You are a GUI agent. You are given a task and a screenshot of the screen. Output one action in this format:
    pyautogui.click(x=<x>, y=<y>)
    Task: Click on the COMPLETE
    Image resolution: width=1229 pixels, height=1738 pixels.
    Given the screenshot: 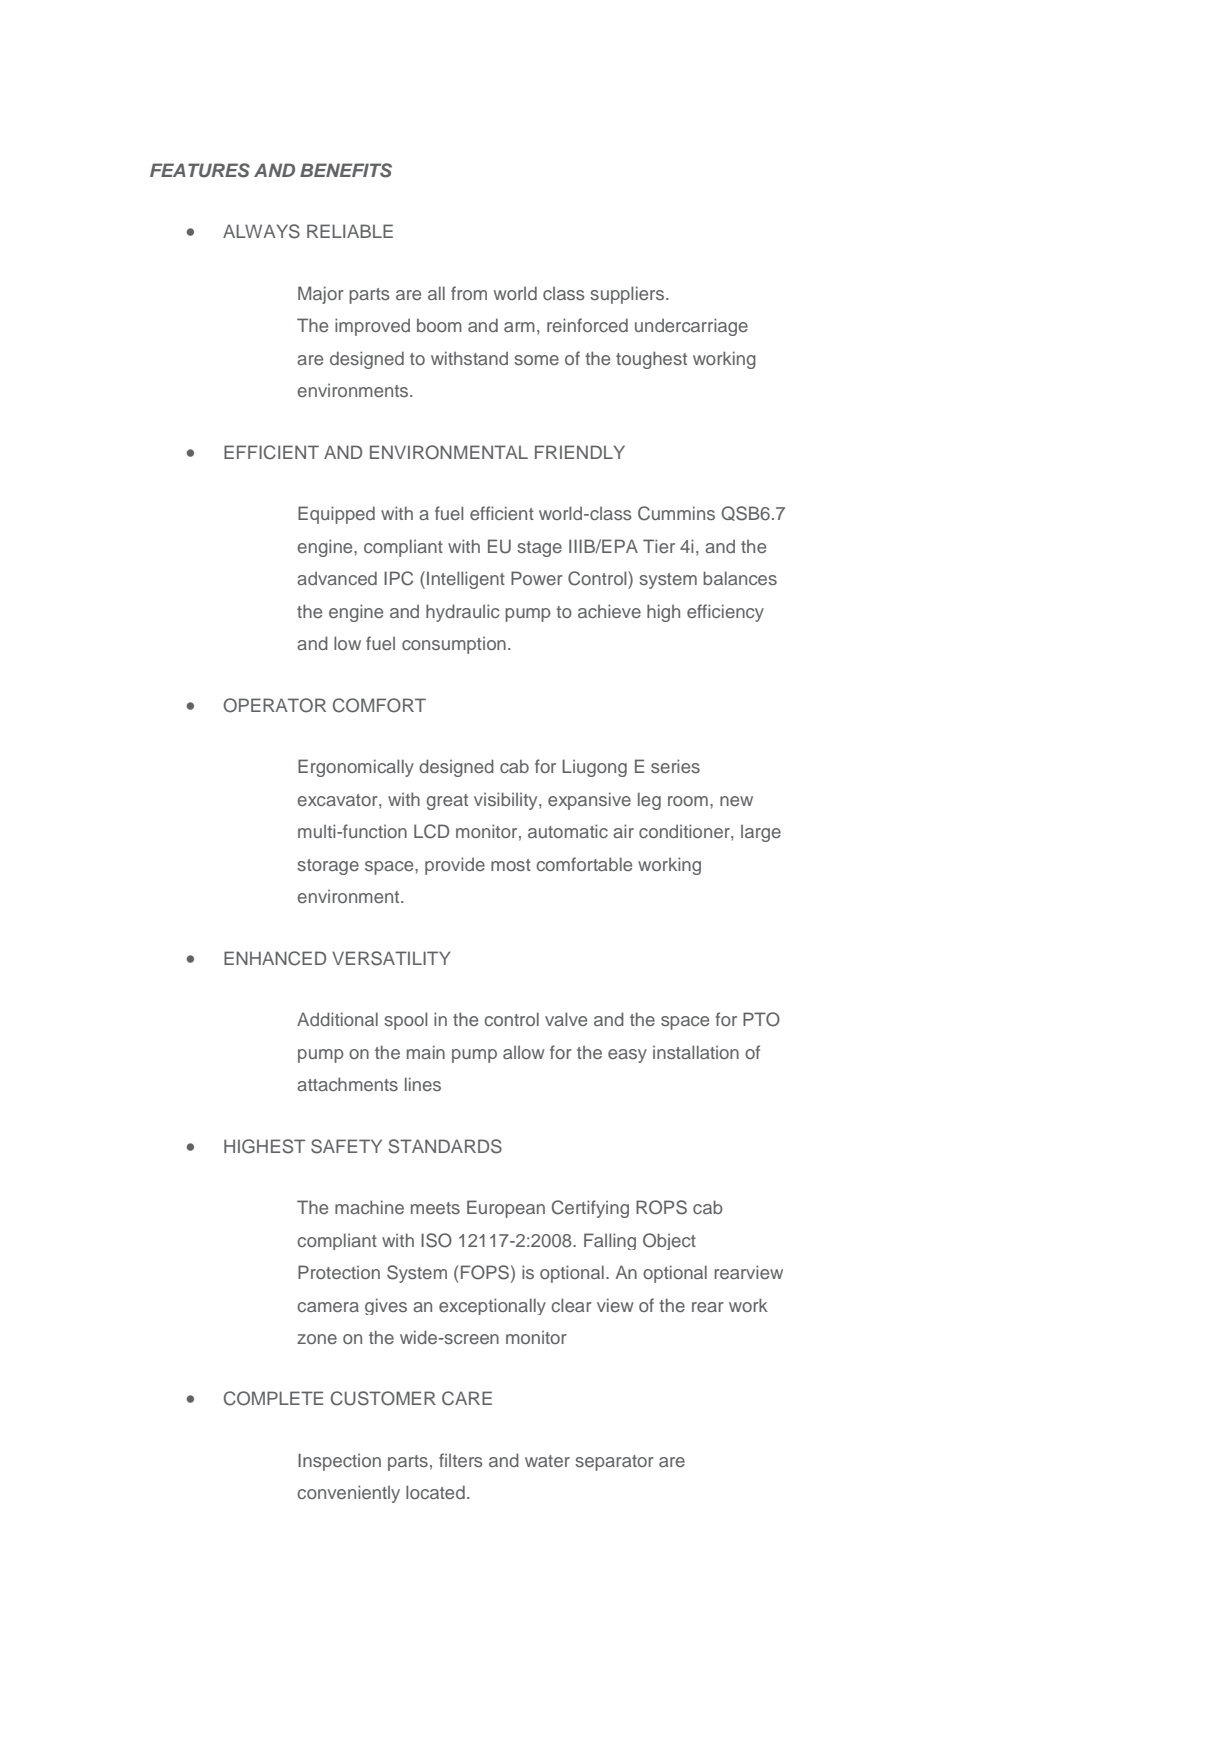 What is the action you would take?
    pyautogui.click(x=273, y=1398)
